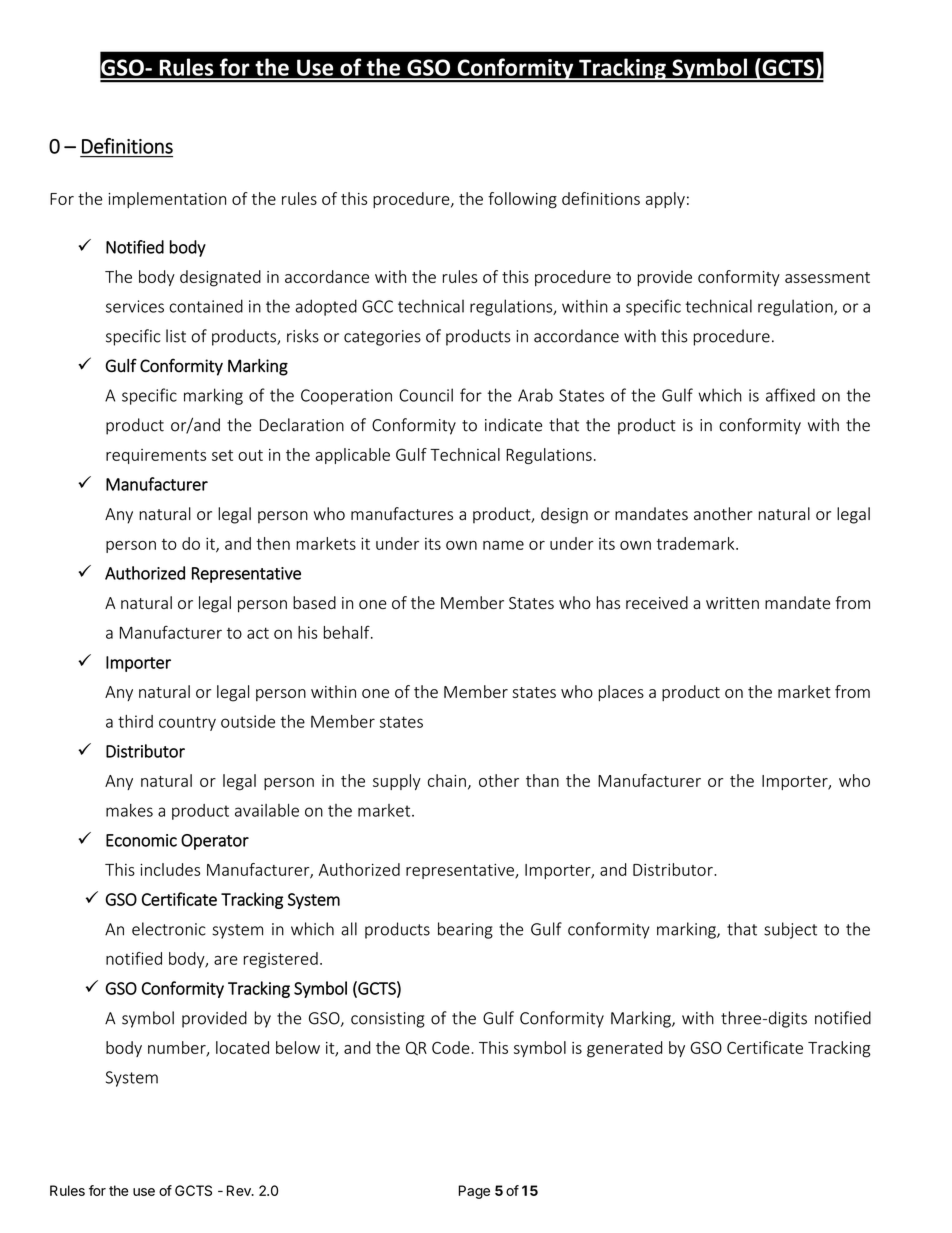  Describe the element at coordinates (167, 200) in the image. I see `implementation` at that location.
